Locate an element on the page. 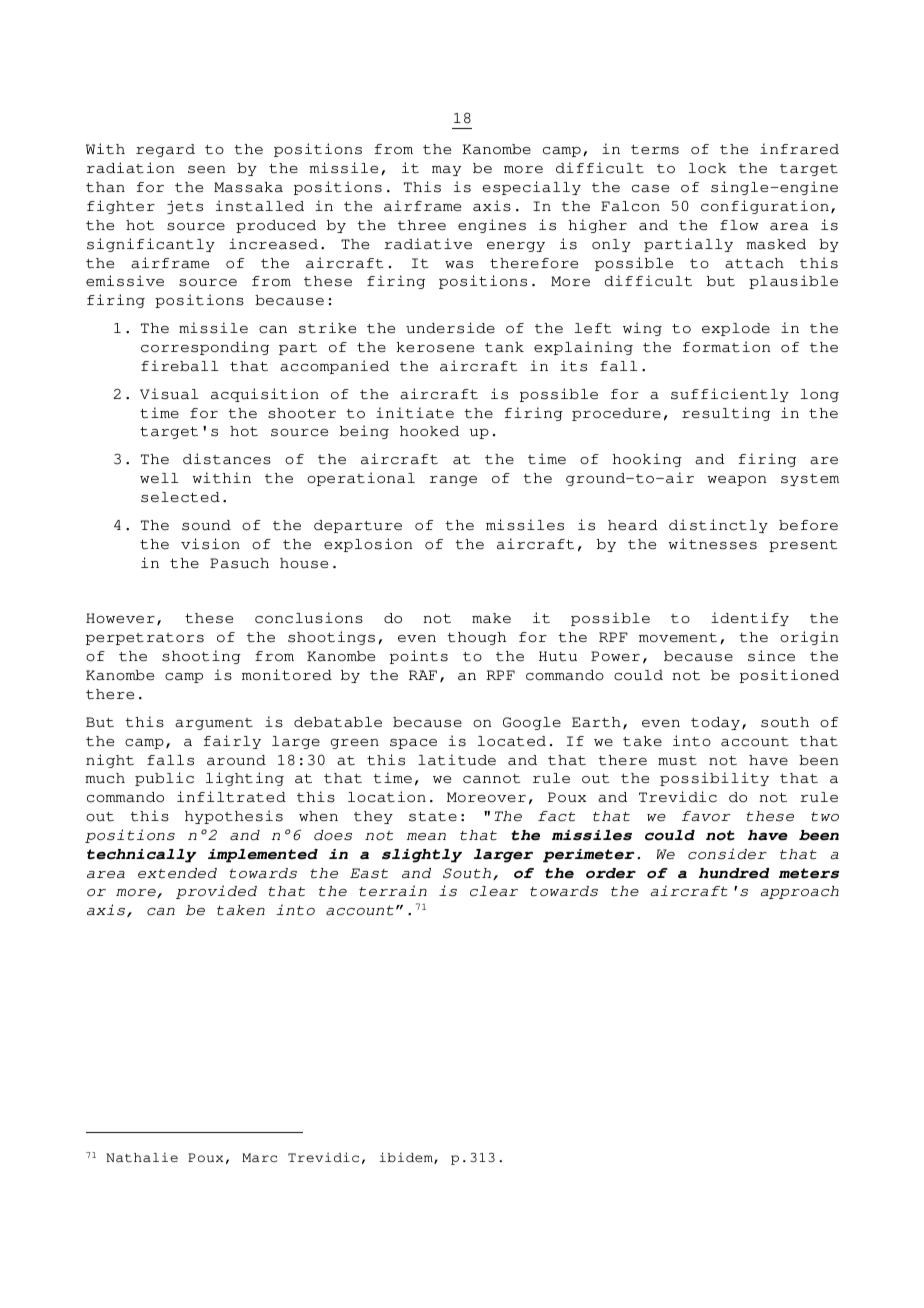 This page has height=1308, width=924. since is located at coordinates (771, 656).
